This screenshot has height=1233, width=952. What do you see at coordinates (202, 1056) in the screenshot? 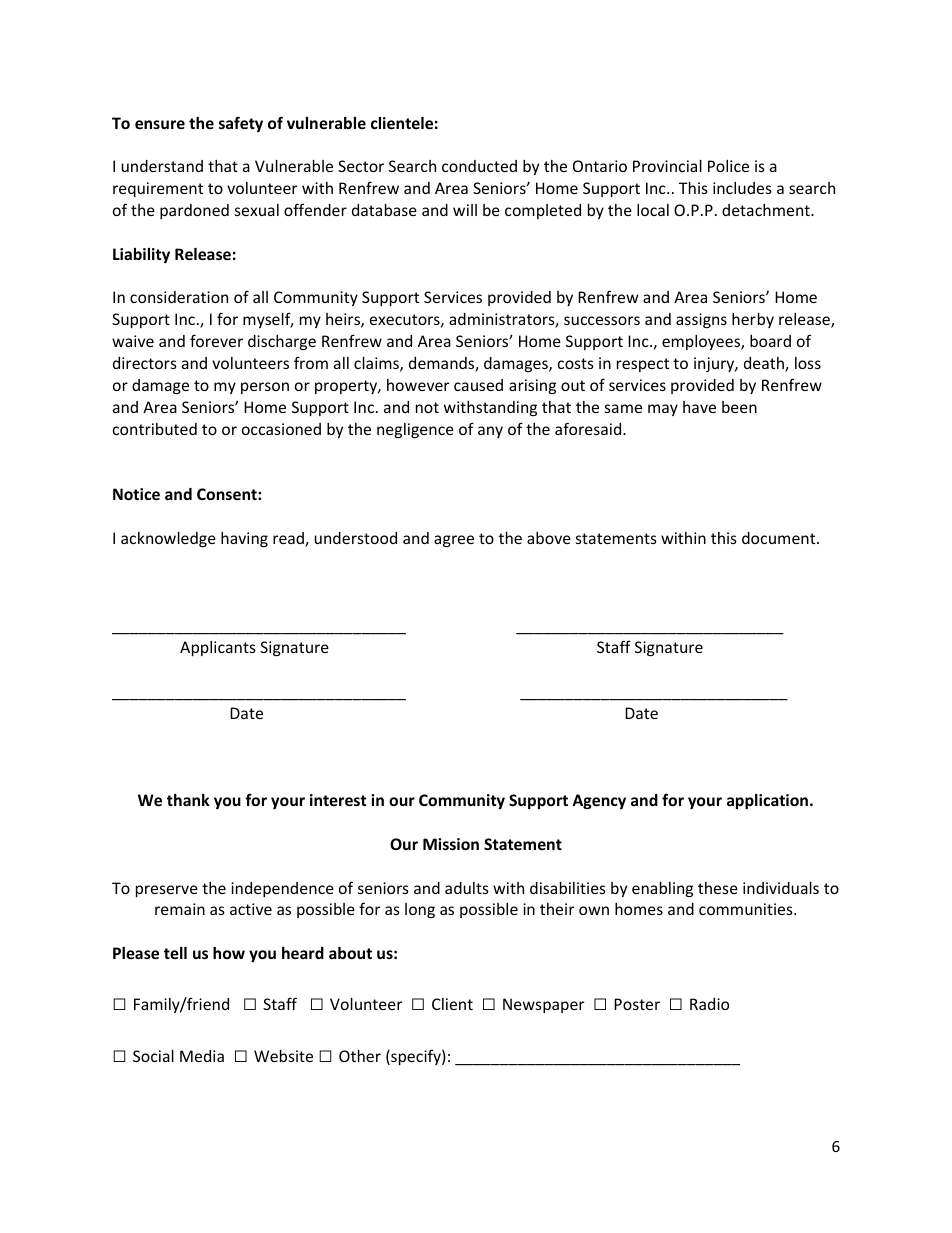
I see `Media` at bounding box center [202, 1056].
